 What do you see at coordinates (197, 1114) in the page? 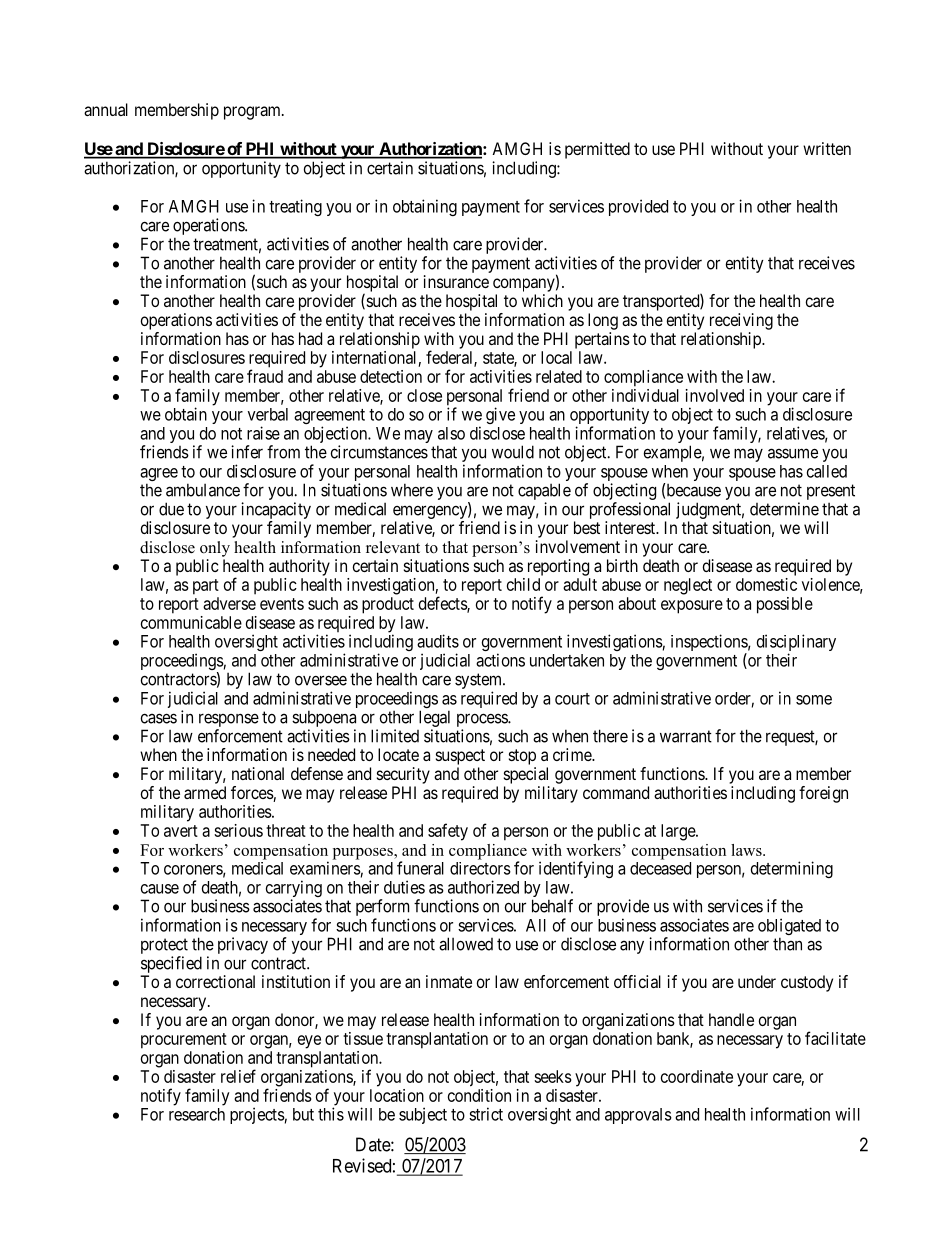
I see `research` at bounding box center [197, 1114].
